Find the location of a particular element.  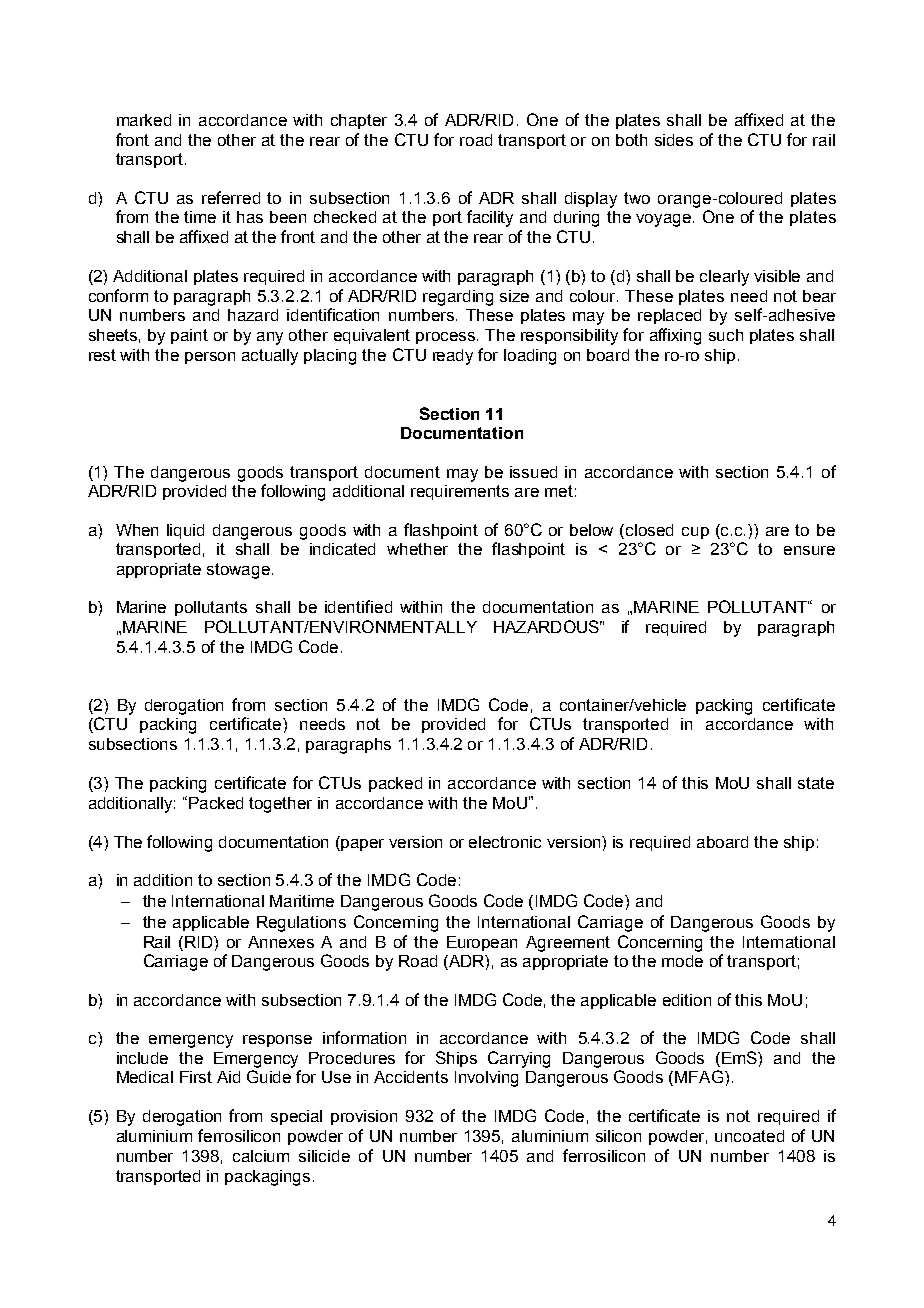

marked is located at coordinates (144, 120).
